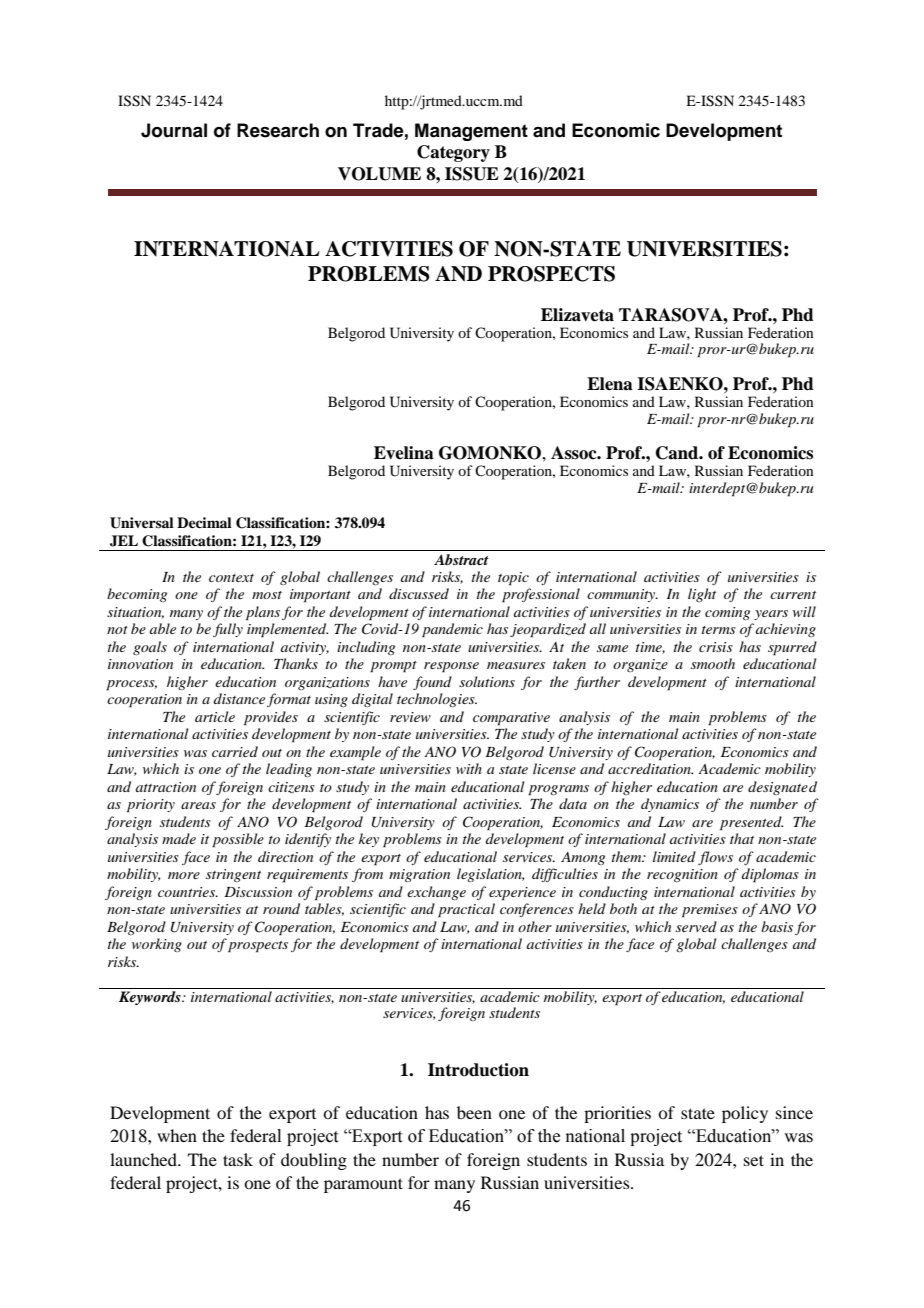  Describe the element at coordinates (461, 559) in the document. I see `Abstract` at that location.
